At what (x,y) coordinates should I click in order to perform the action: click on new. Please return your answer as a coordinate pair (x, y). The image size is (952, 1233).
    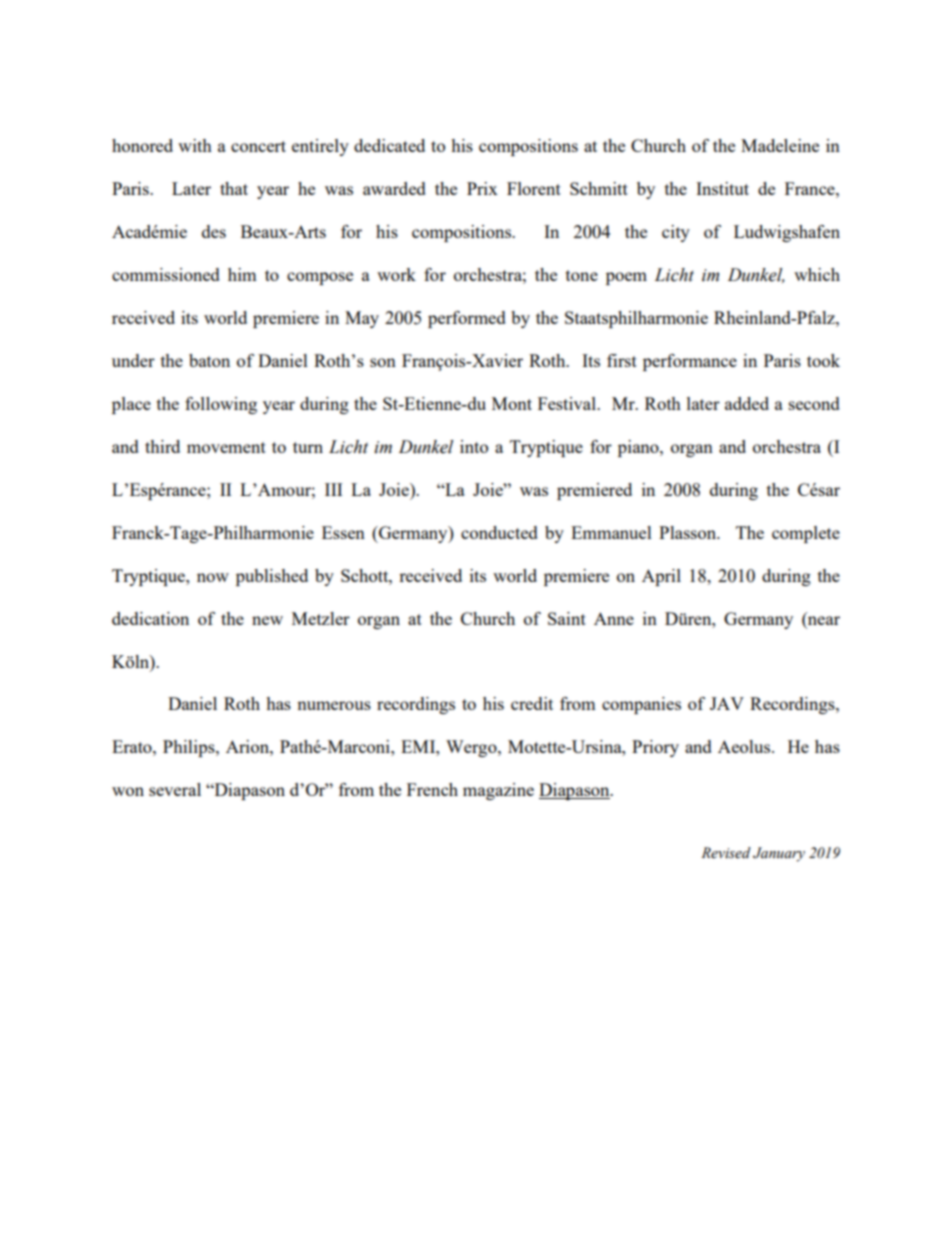
    Looking at the image, I should click on (267, 620).
